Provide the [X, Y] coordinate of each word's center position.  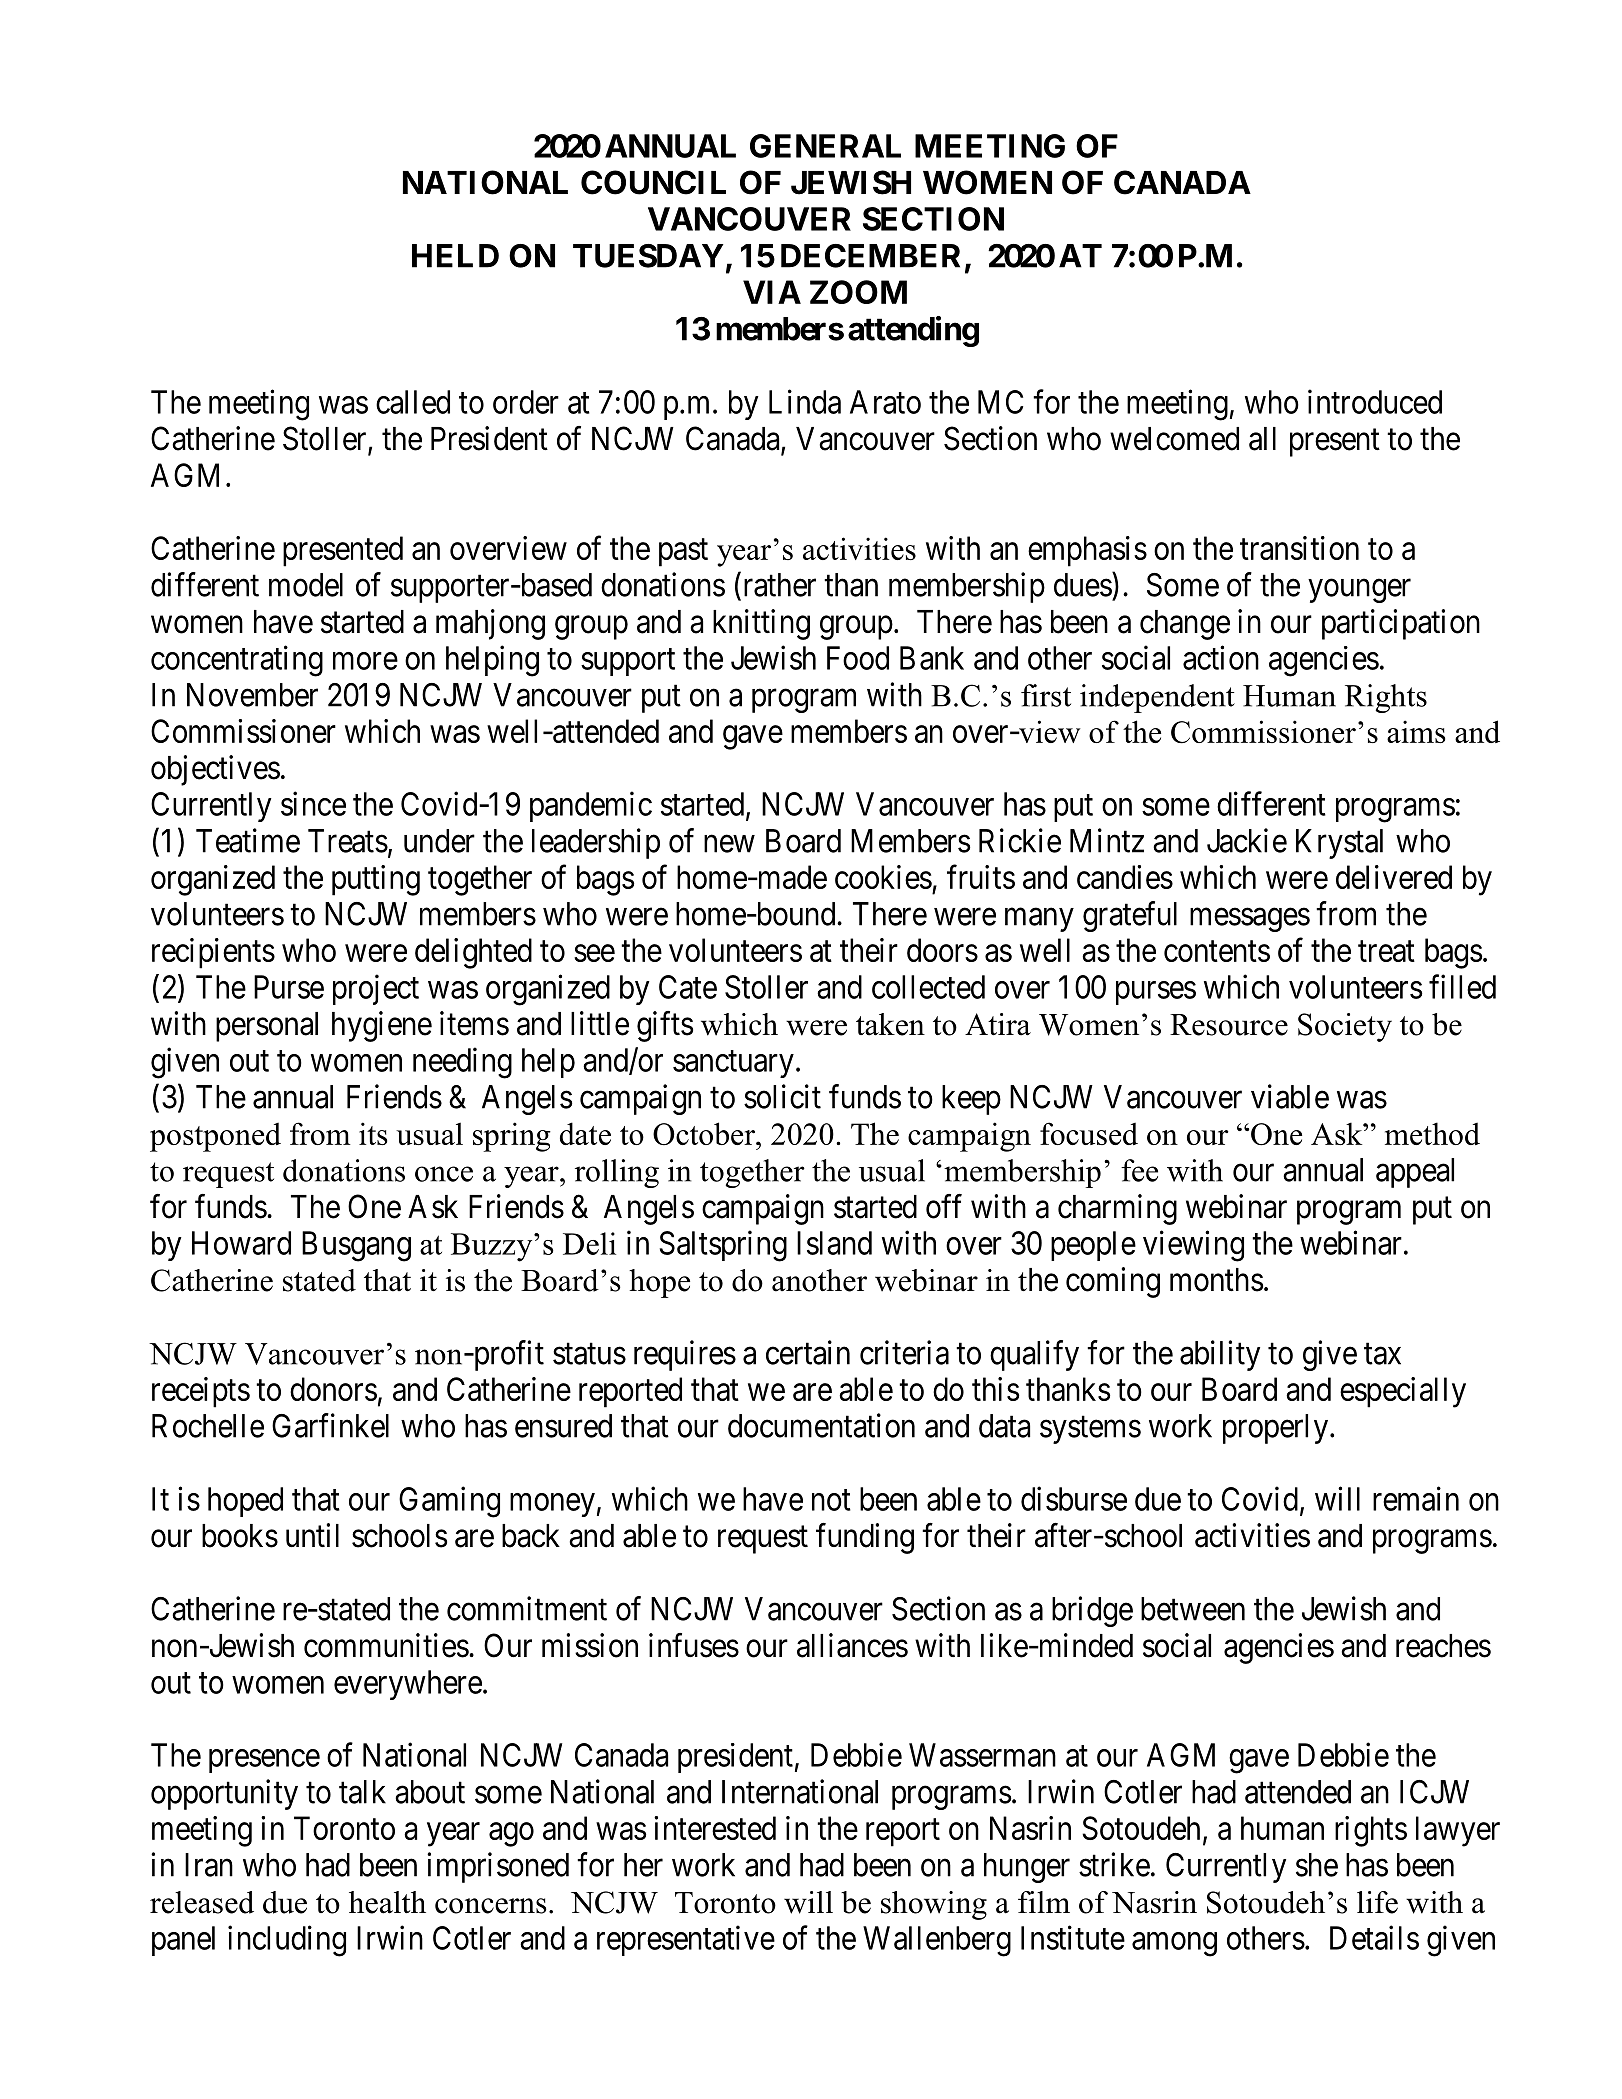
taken [890, 1024]
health [387, 1902]
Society [1345, 1027]
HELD [455, 256]
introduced [1375, 401]
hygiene [382, 1026]
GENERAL [825, 146]
